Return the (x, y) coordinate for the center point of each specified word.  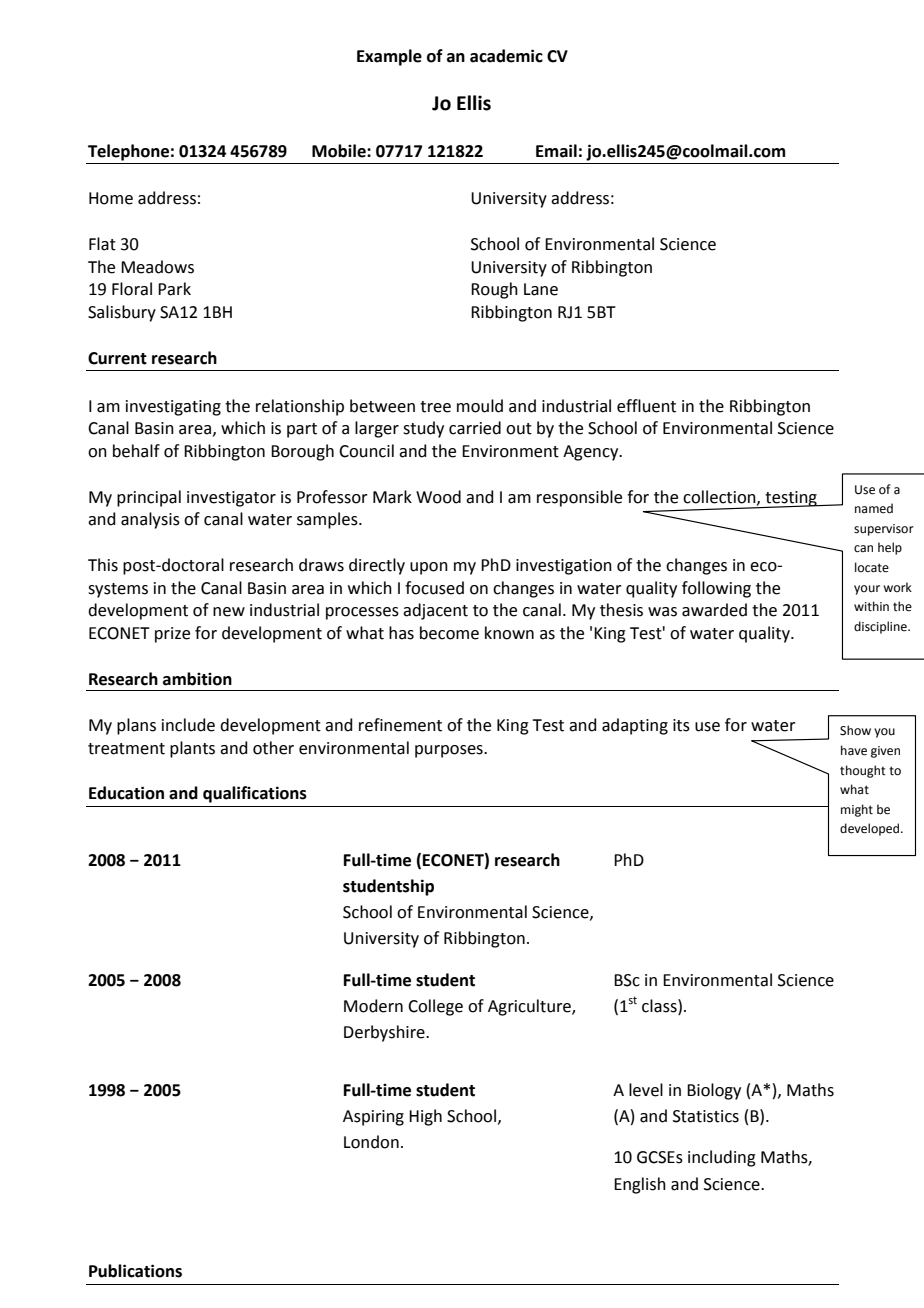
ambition (197, 679)
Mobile (340, 151)
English (640, 1185)
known (509, 633)
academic (506, 56)
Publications (135, 1271)
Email (556, 151)
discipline (881, 627)
